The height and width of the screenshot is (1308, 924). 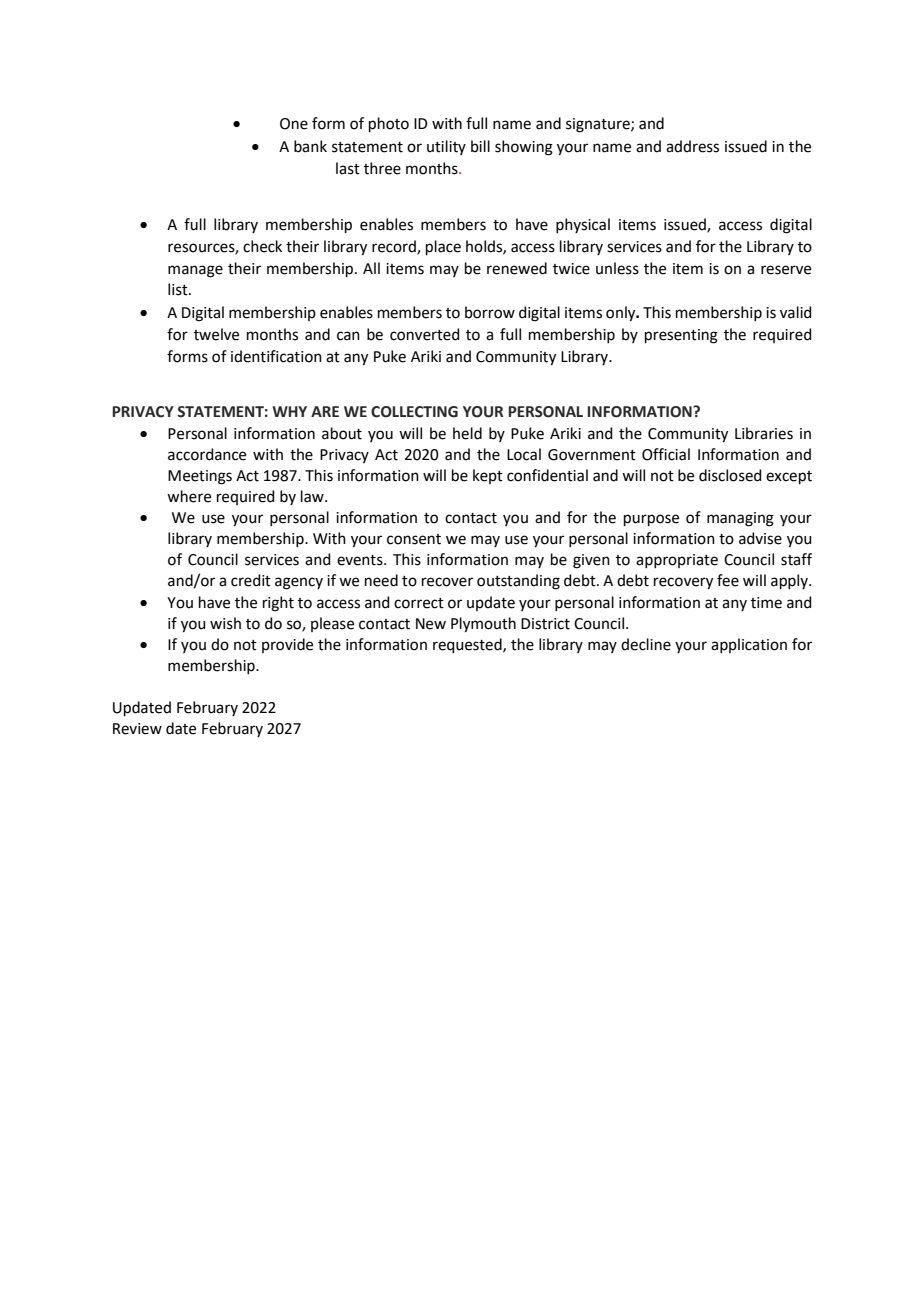 I want to click on outstanding, so click(x=518, y=582).
